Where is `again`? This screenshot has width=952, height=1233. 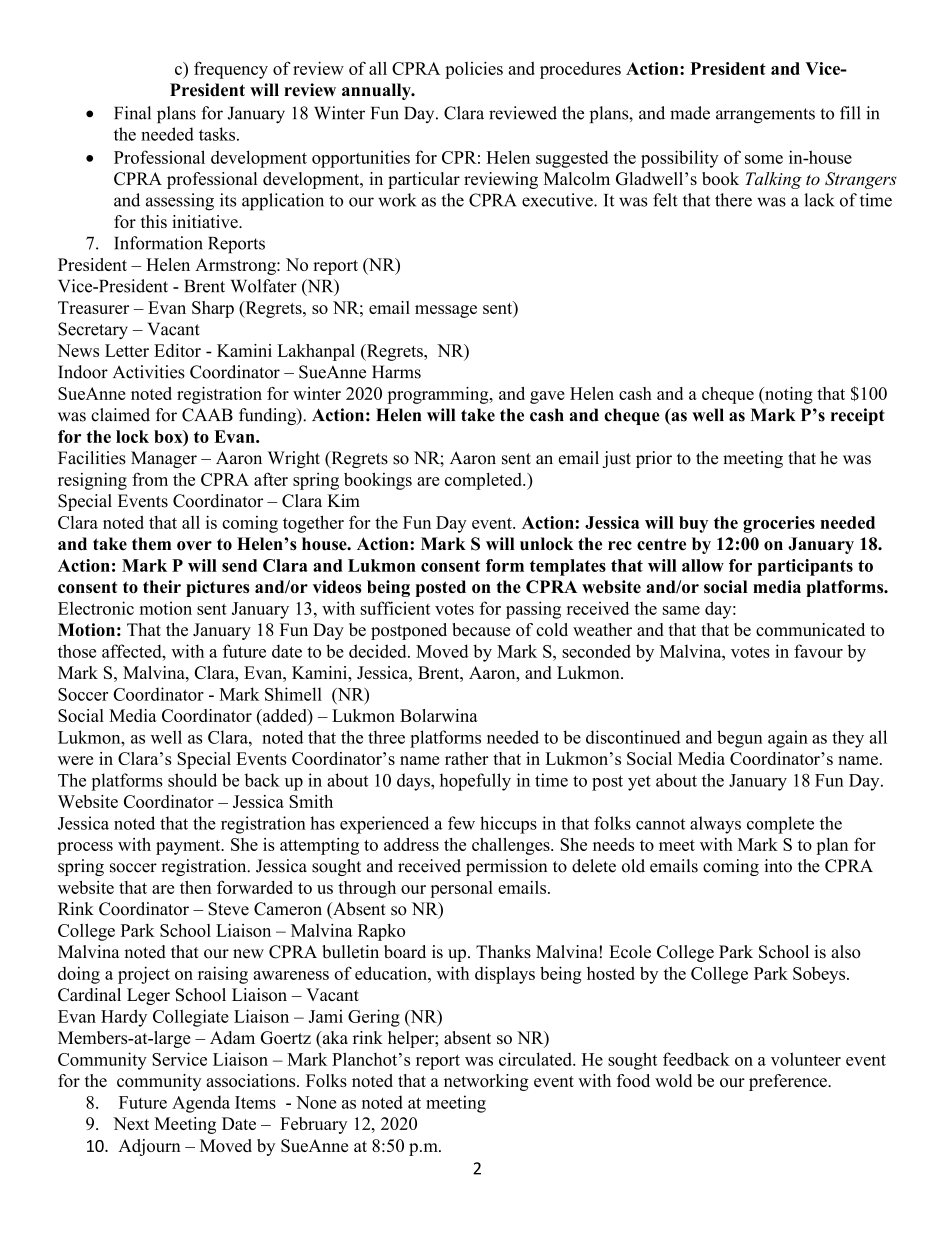 again is located at coordinates (788, 739).
